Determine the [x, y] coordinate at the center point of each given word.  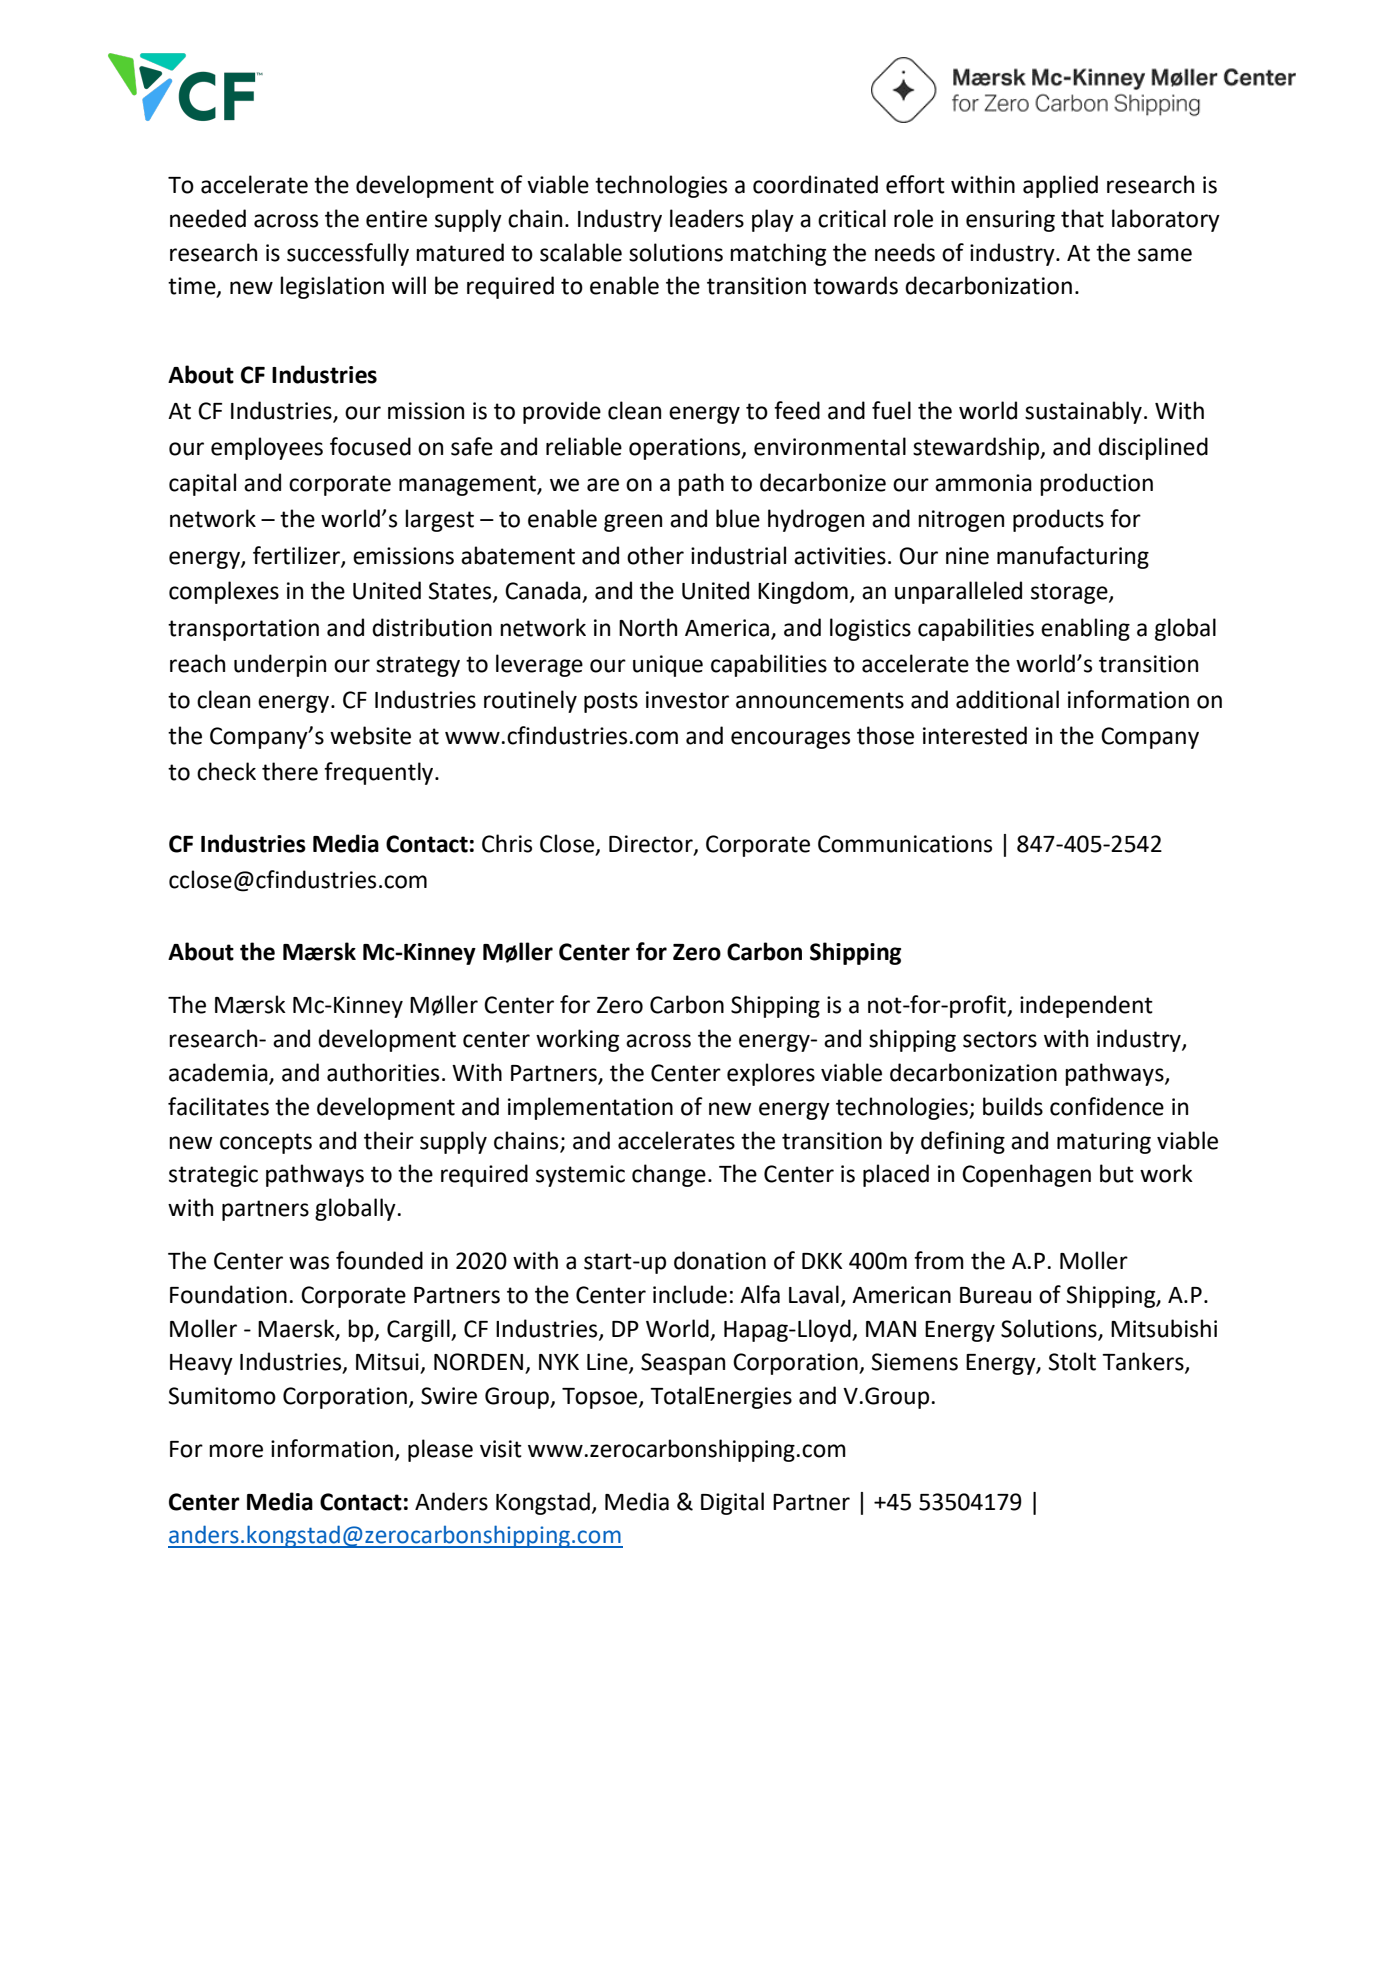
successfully [348, 254]
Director [652, 845]
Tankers [1144, 1362]
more [236, 1451]
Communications [905, 844]
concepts [266, 1143]
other [655, 555]
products [1058, 520]
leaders [707, 218]
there [290, 771]
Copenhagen [1026, 1175]
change [669, 1175]
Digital [732, 1503]
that [1082, 218]
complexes [224, 592]
